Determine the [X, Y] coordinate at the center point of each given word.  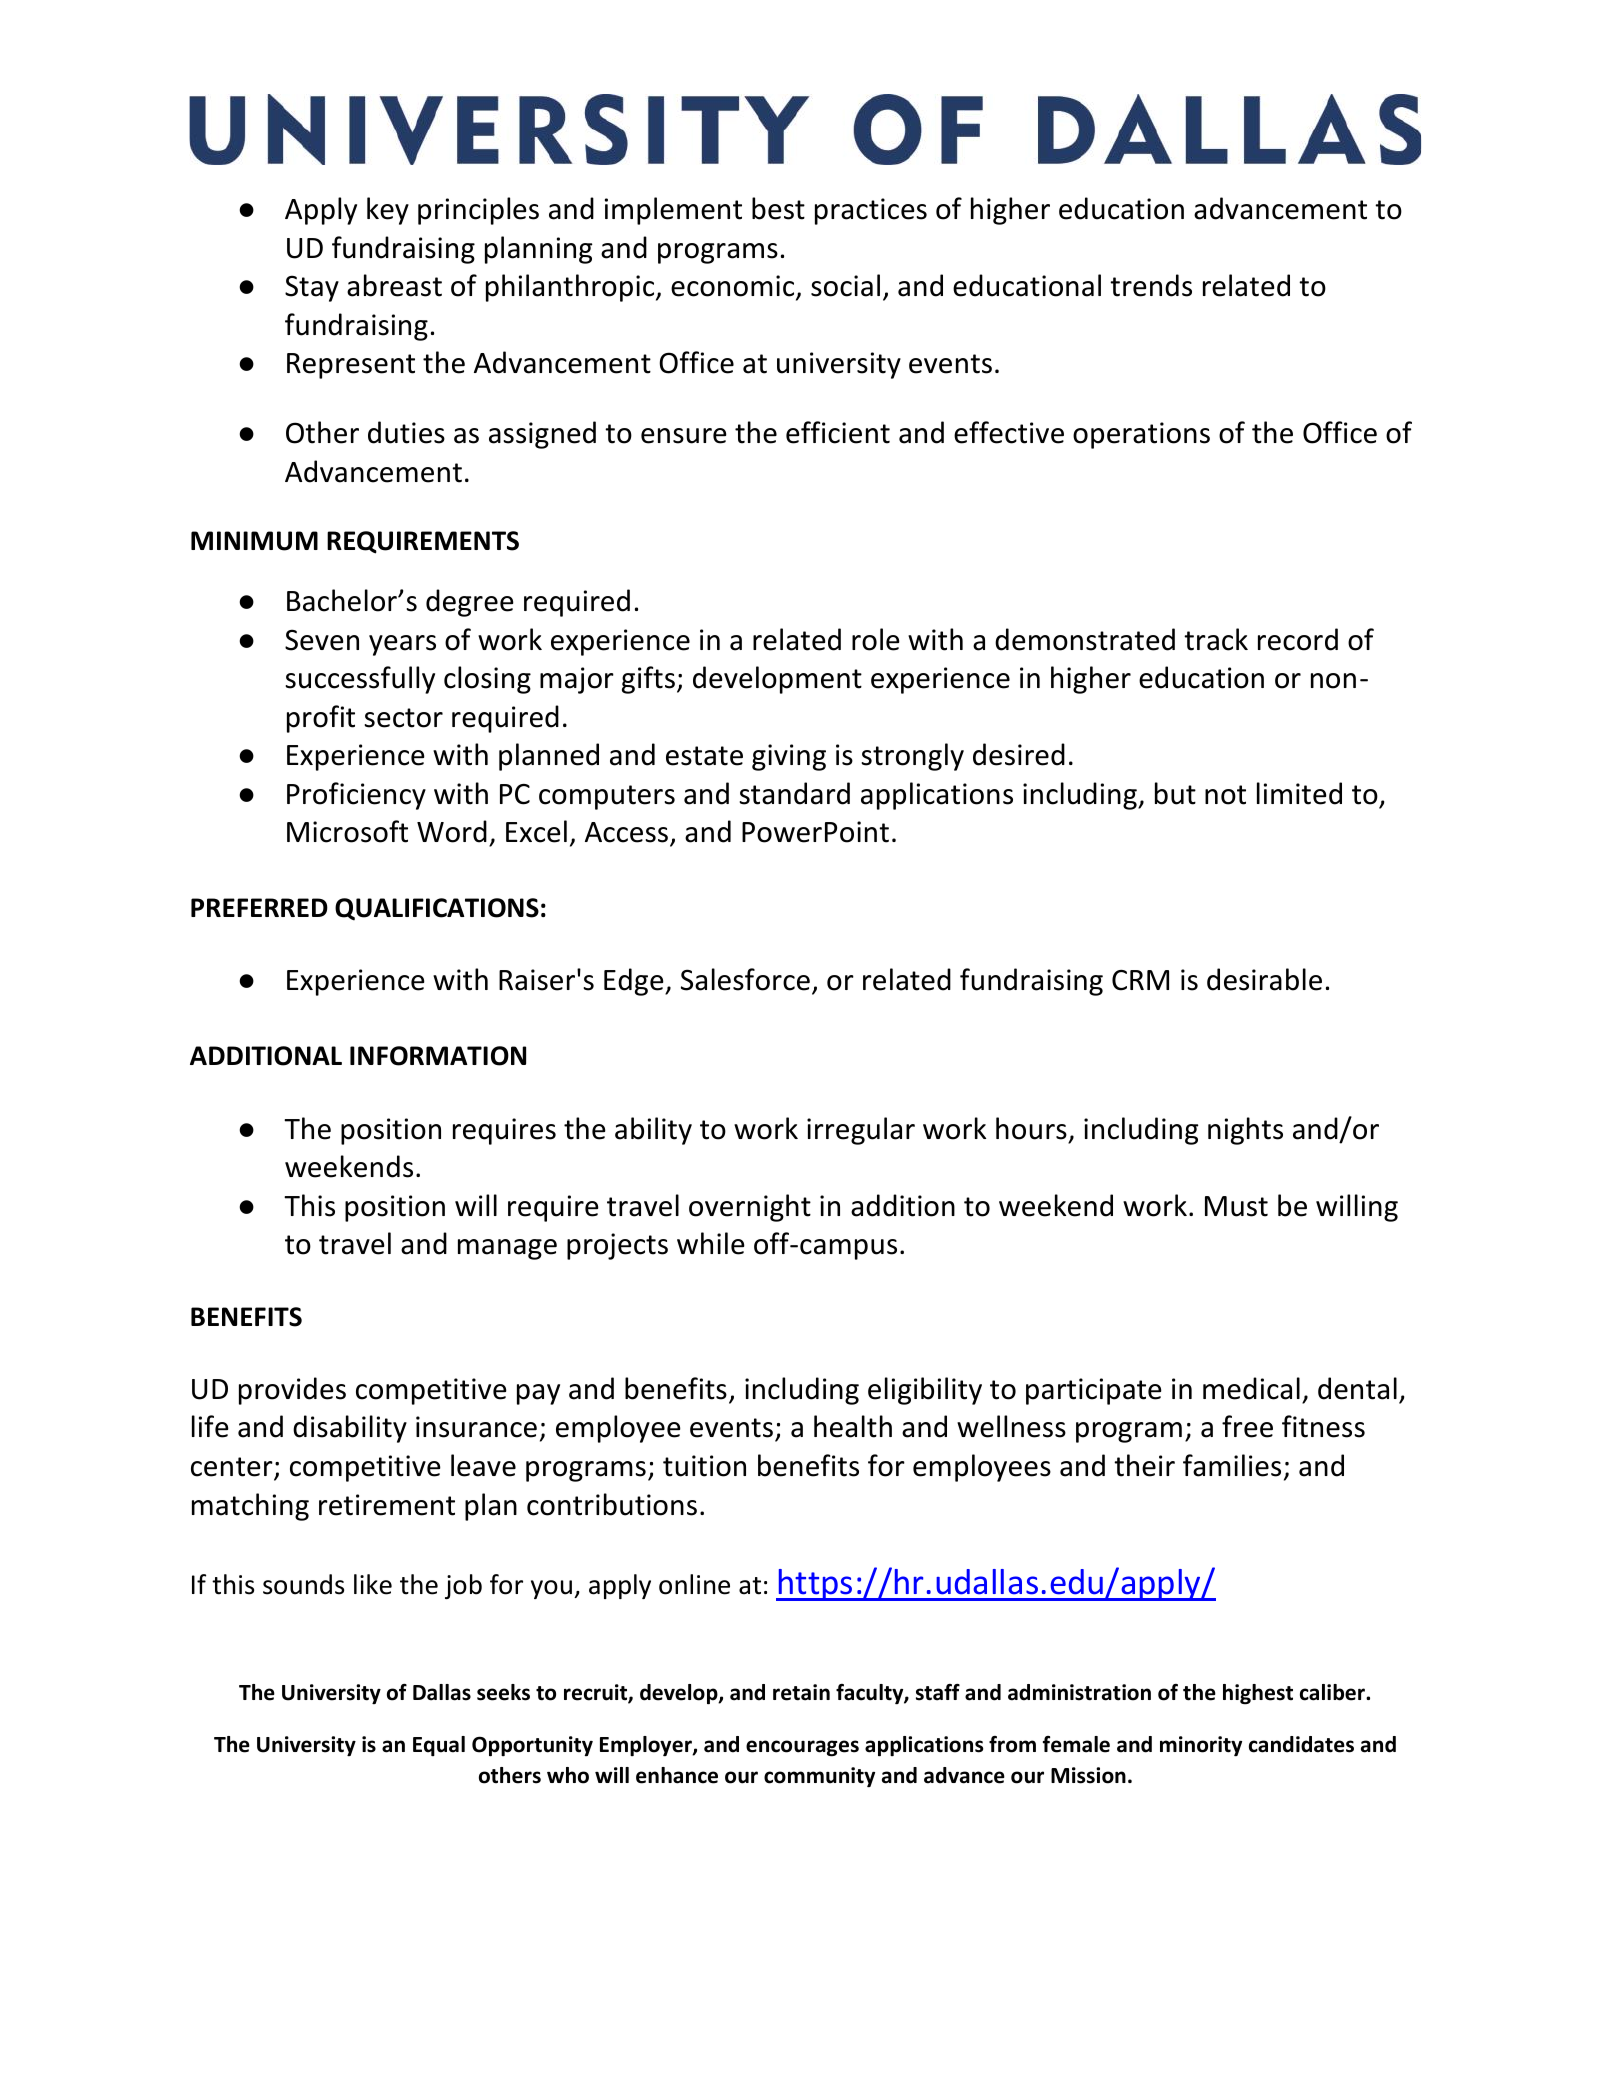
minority [1201, 1746]
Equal [439, 1746]
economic [734, 287]
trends [1151, 285]
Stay [312, 288]
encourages [802, 1748]
